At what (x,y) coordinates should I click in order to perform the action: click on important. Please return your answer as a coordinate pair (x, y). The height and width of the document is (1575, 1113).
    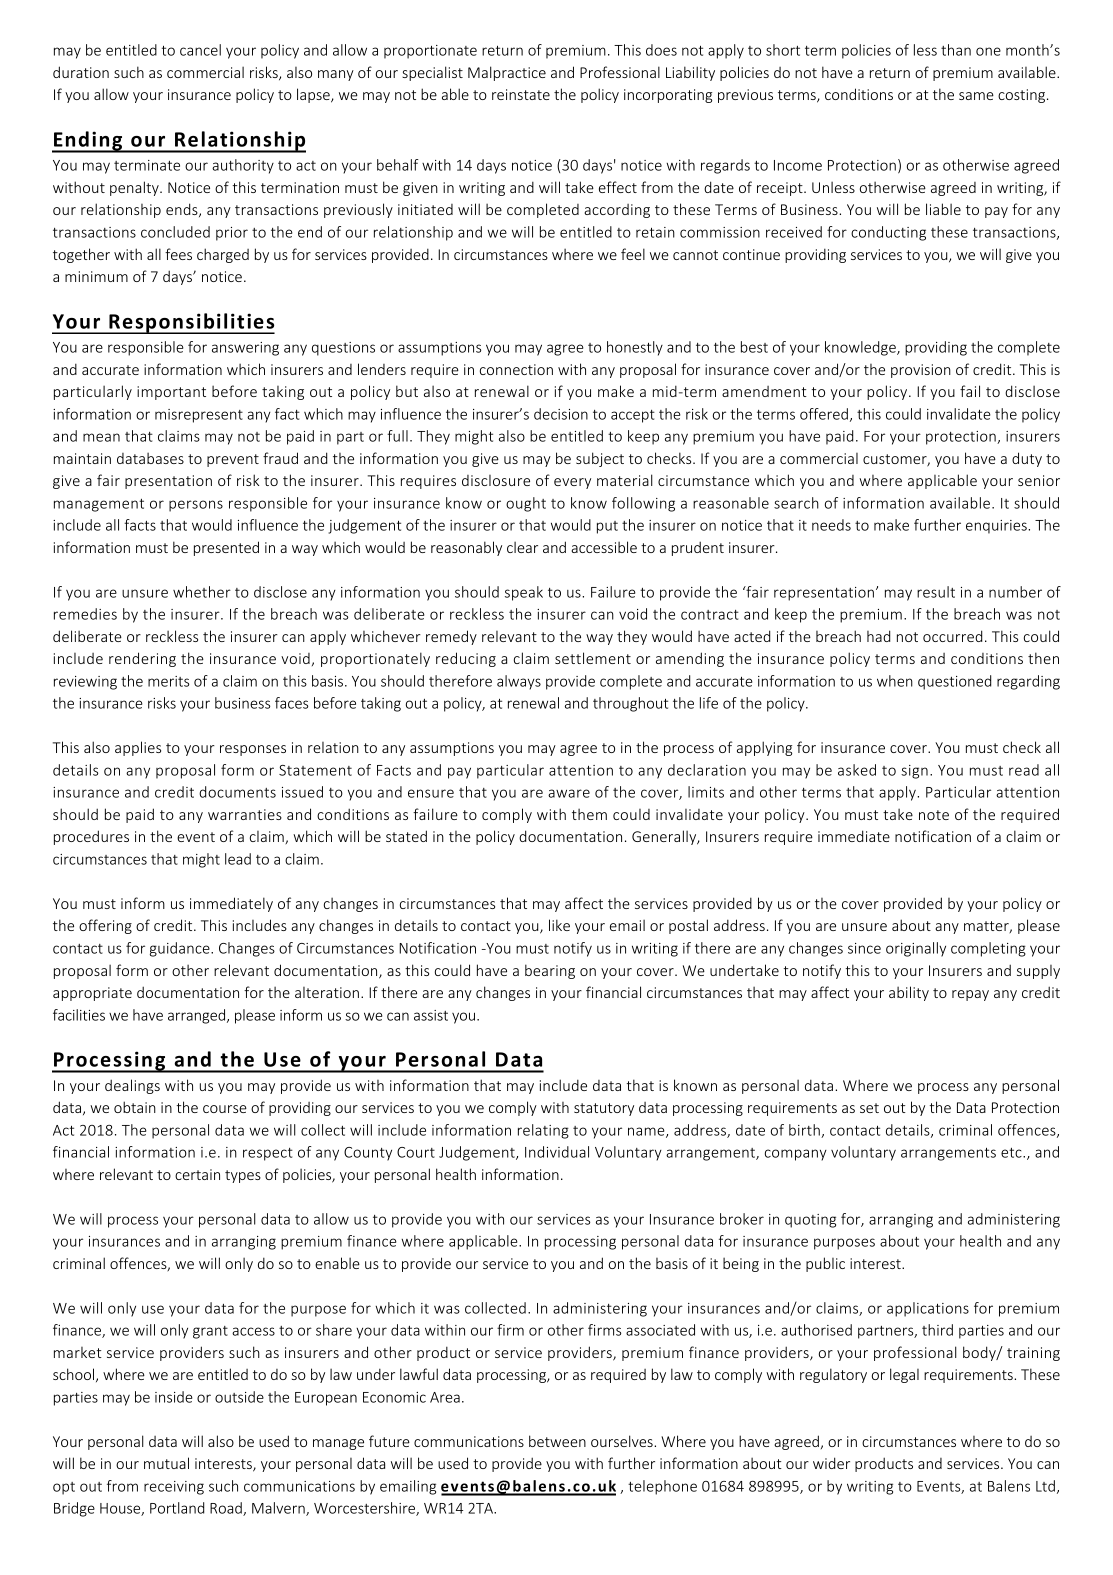
    Looking at the image, I should click on (171, 393).
